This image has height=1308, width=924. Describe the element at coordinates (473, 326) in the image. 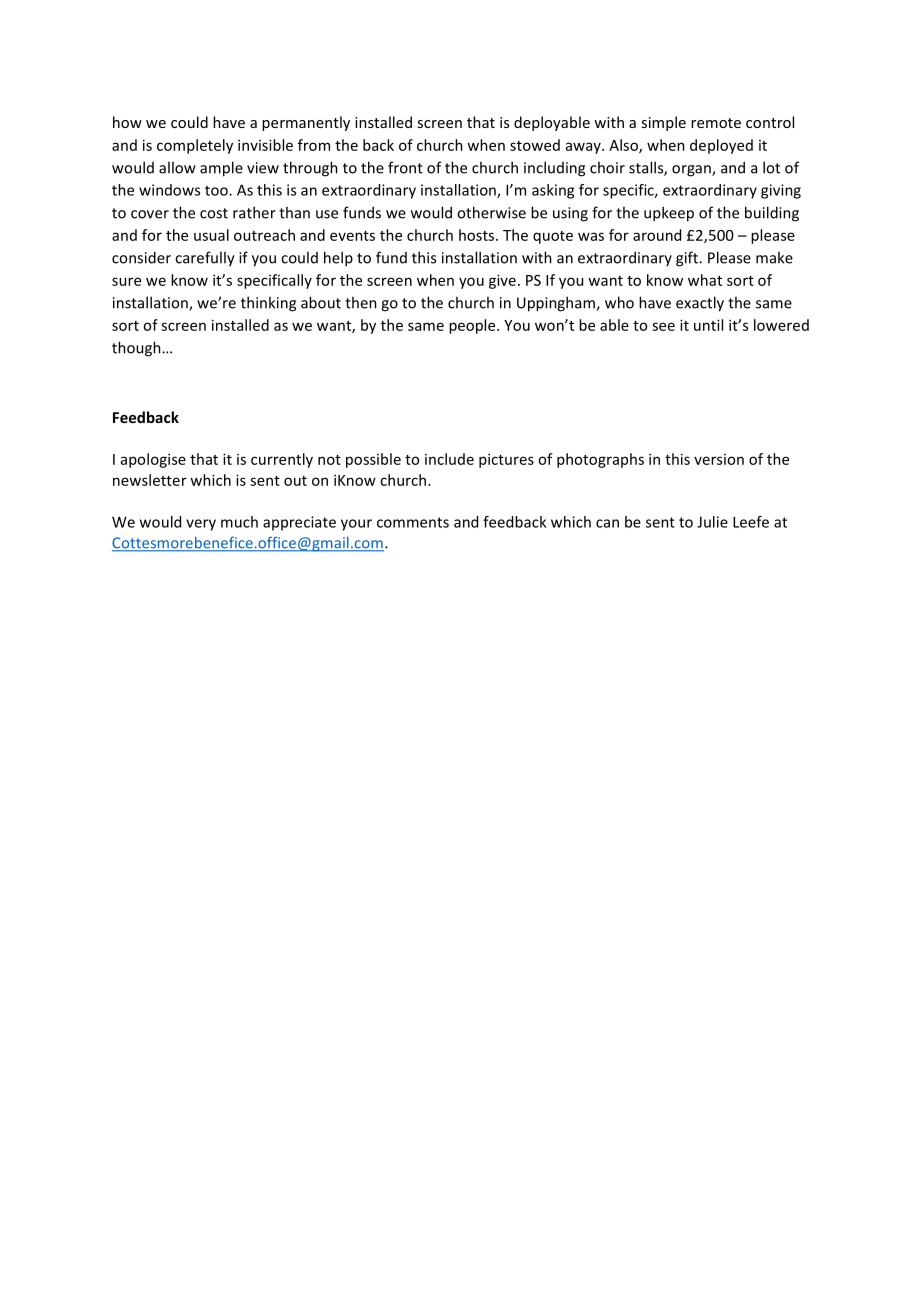

I see `people` at that location.
